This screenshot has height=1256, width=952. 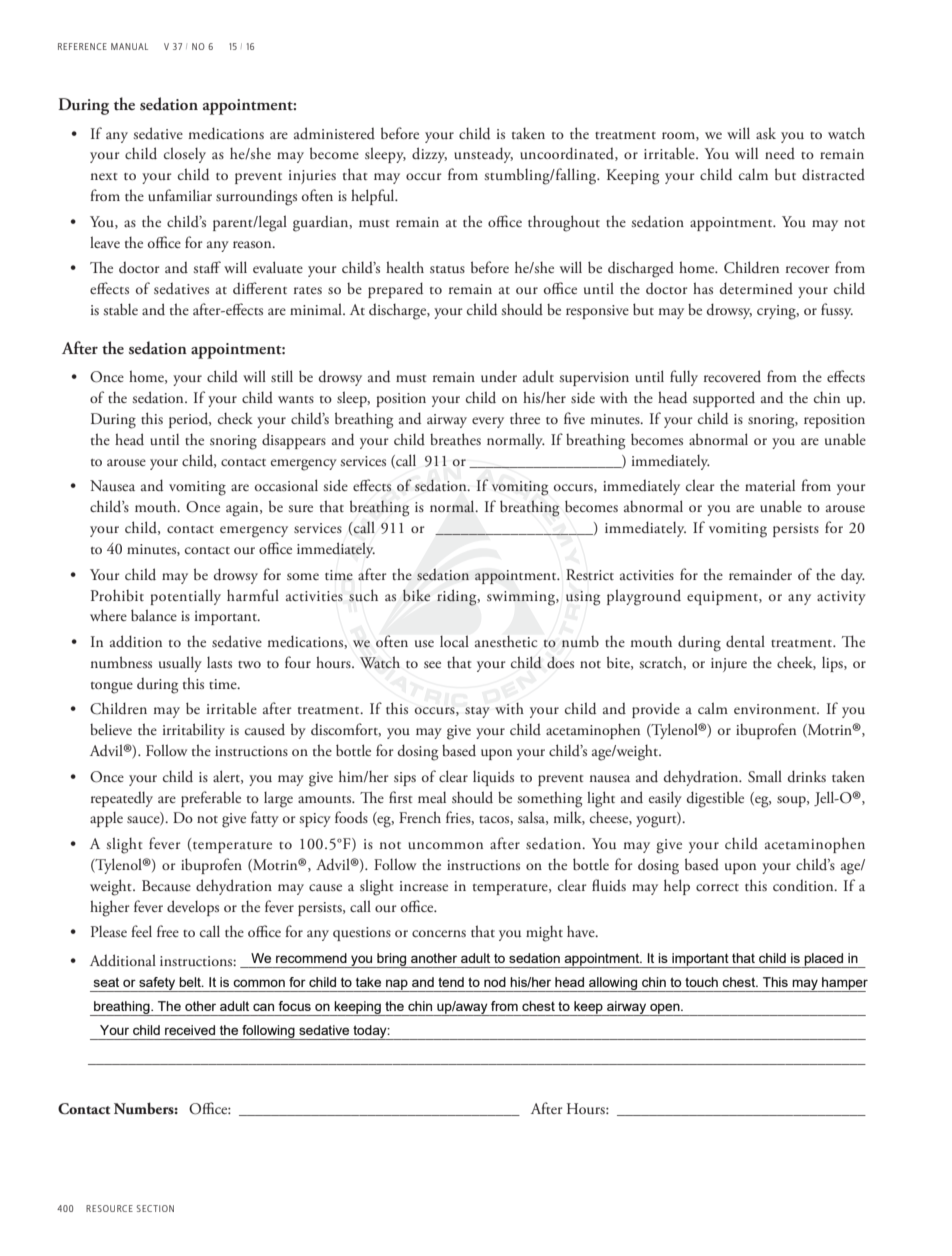 I want to click on balance, so click(x=154, y=615).
